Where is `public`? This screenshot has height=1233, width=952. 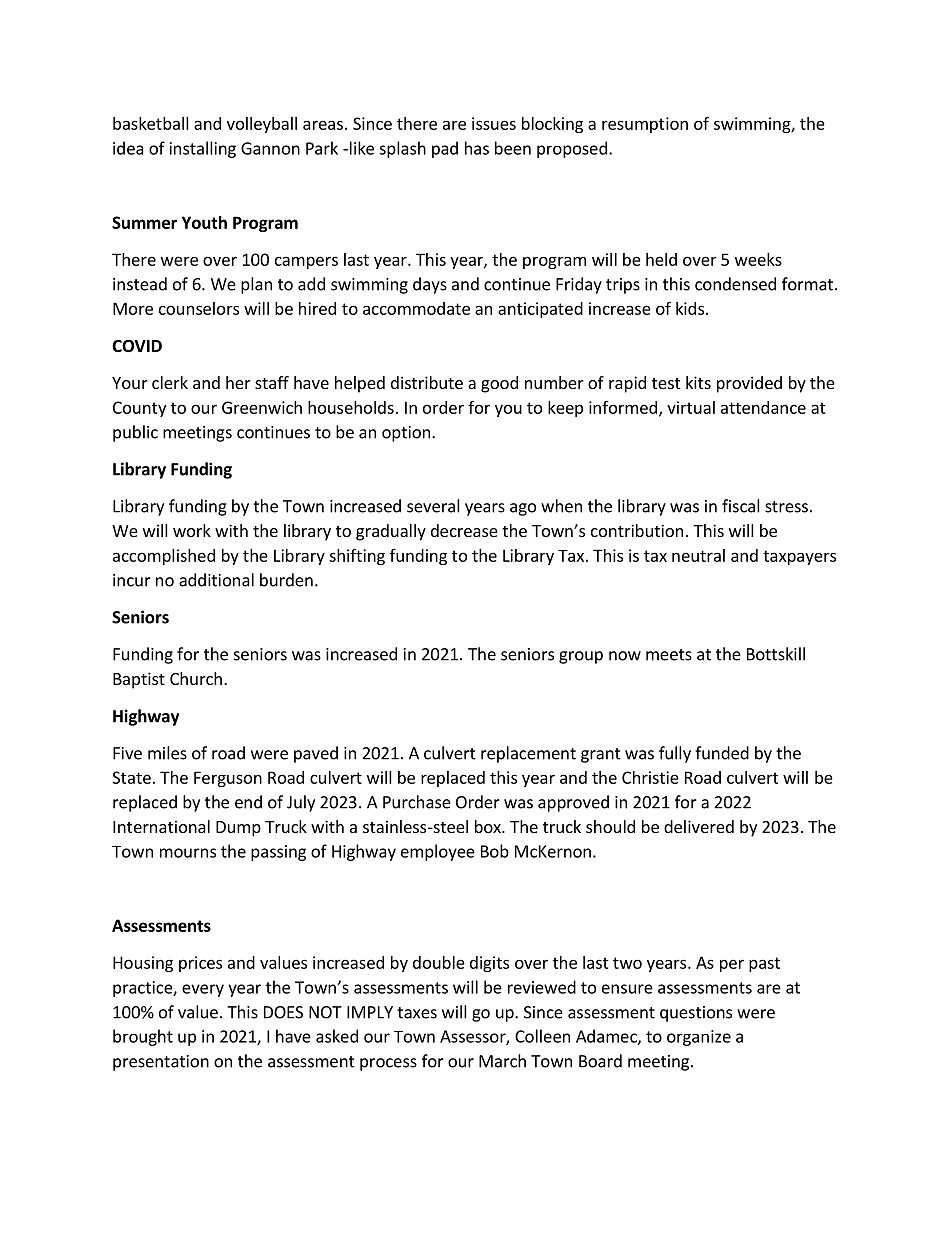
public is located at coordinates (135, 433).
